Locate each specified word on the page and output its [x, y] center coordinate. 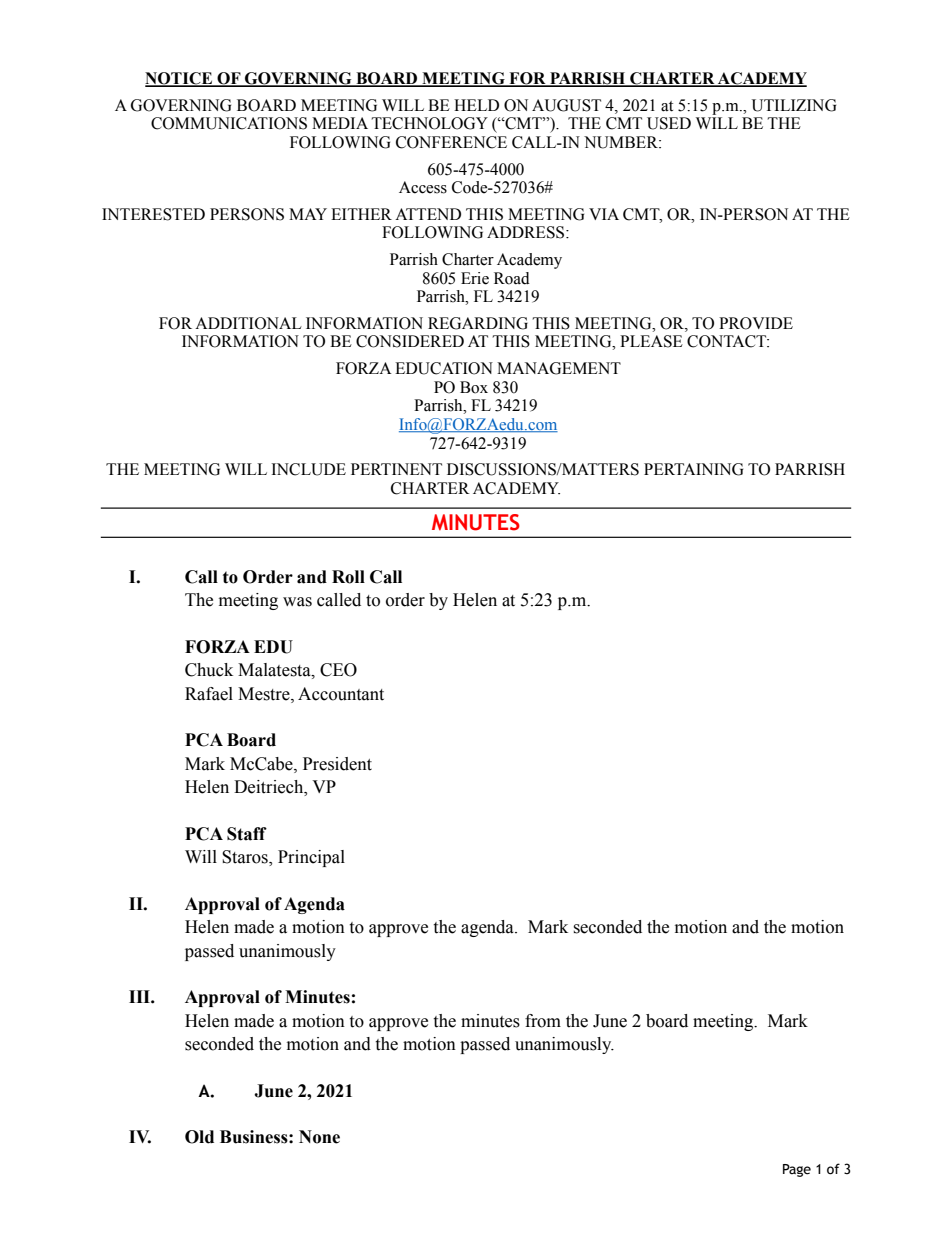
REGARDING [478, 323]
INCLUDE [308, 469]
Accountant [341, 694]
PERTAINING [693, 469]
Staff [247, 834]
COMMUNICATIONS [229, 123]
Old [199, 1137]
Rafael [209, 694]
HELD [476, 105]
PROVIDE [756, 323]
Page [797, 1170]
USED [669, 123]
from [543, 1021]
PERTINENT [396, 469]
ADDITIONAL [248, 323]
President [337, 764]
